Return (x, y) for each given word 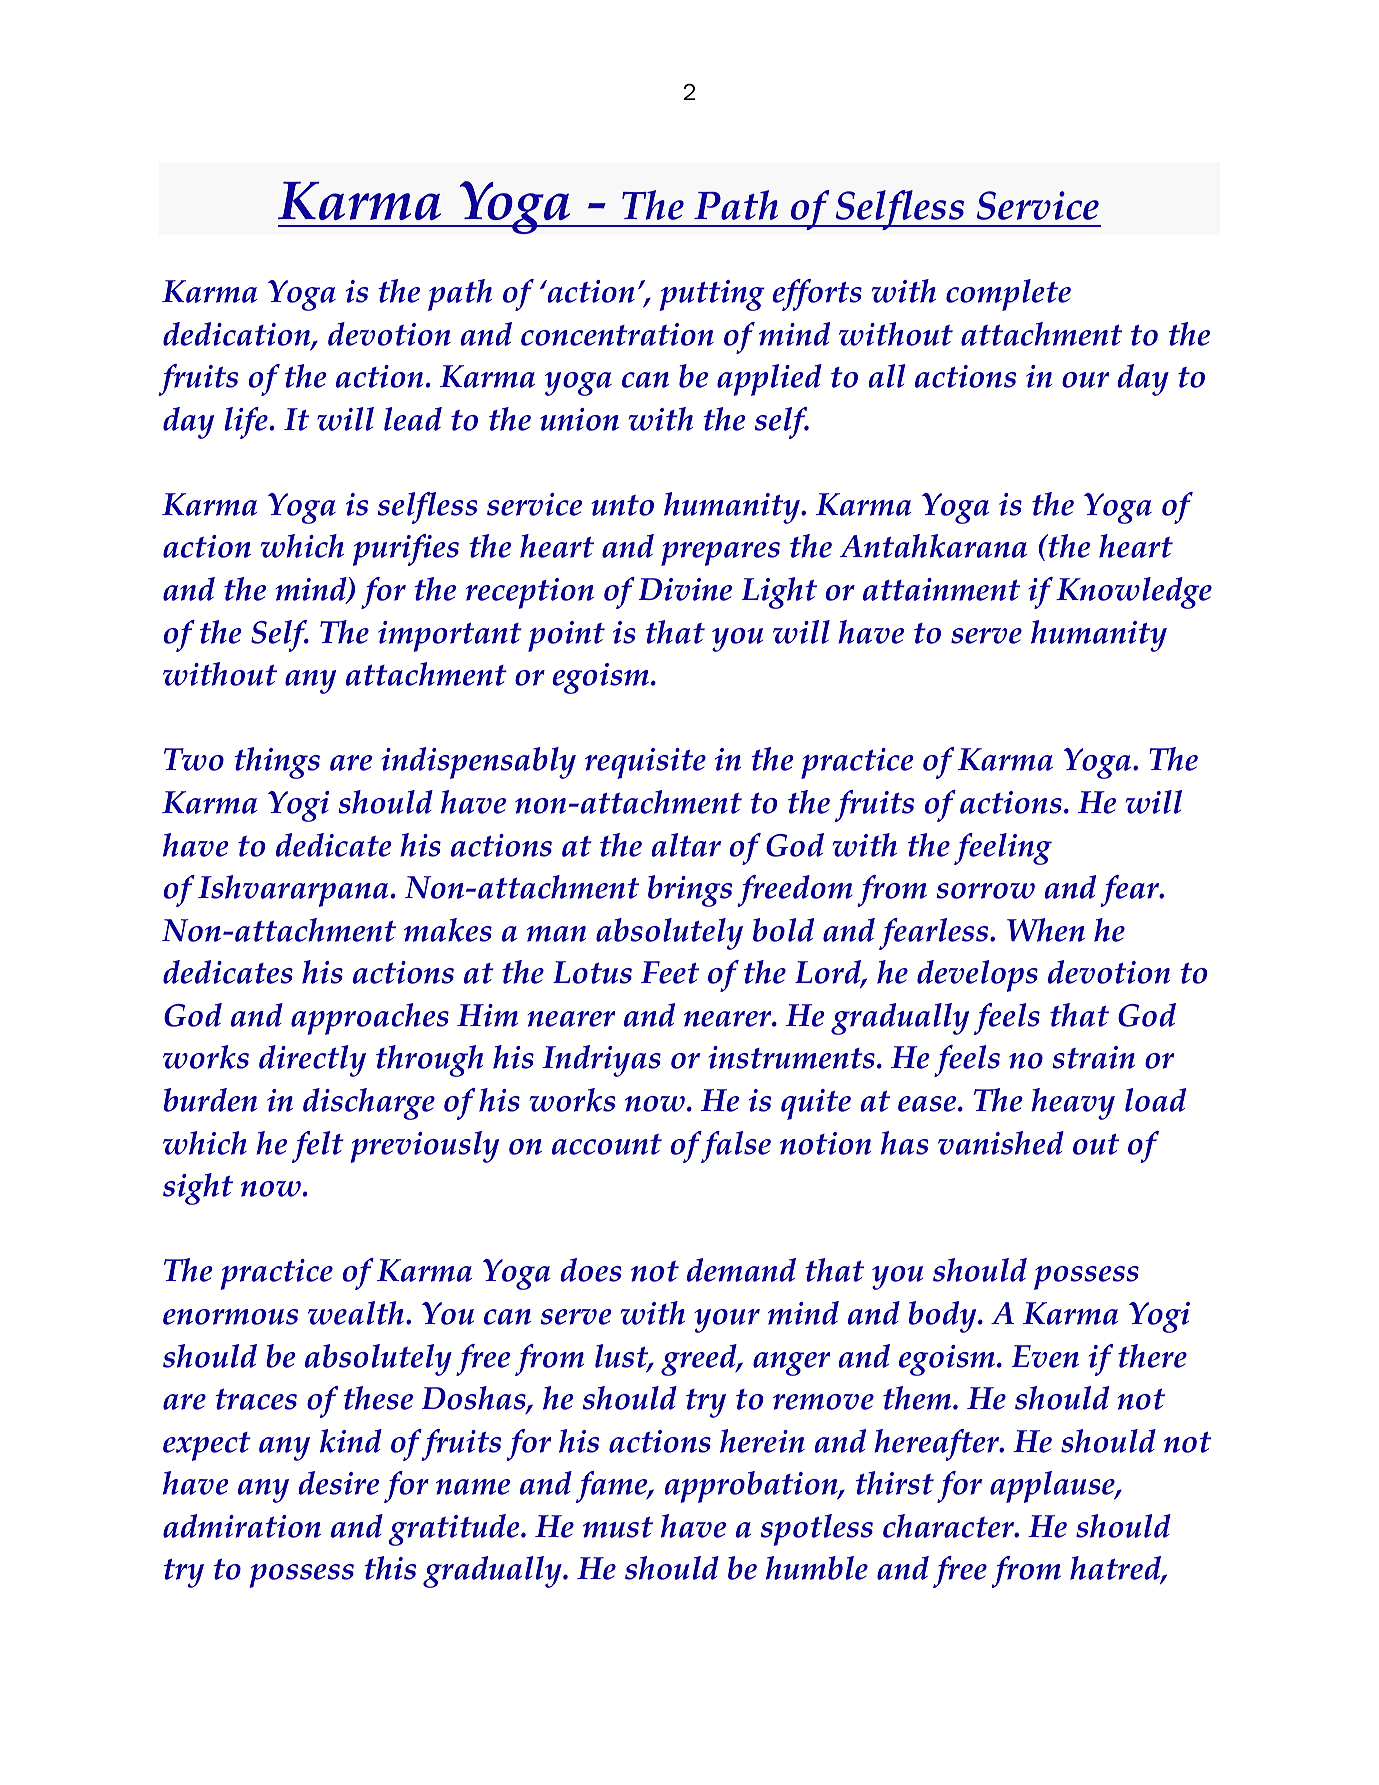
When (1046, 930)
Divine (685, 589)
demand (741, 1270)
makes (448, 930)
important (450, 636)
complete (1008, 295)
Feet (670, 972)
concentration (617, 334)
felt (318, 1147)
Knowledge (1134, 593)
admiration (242, 1526)
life (246, 423)
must (618, 1527)
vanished (1001, 1143)
